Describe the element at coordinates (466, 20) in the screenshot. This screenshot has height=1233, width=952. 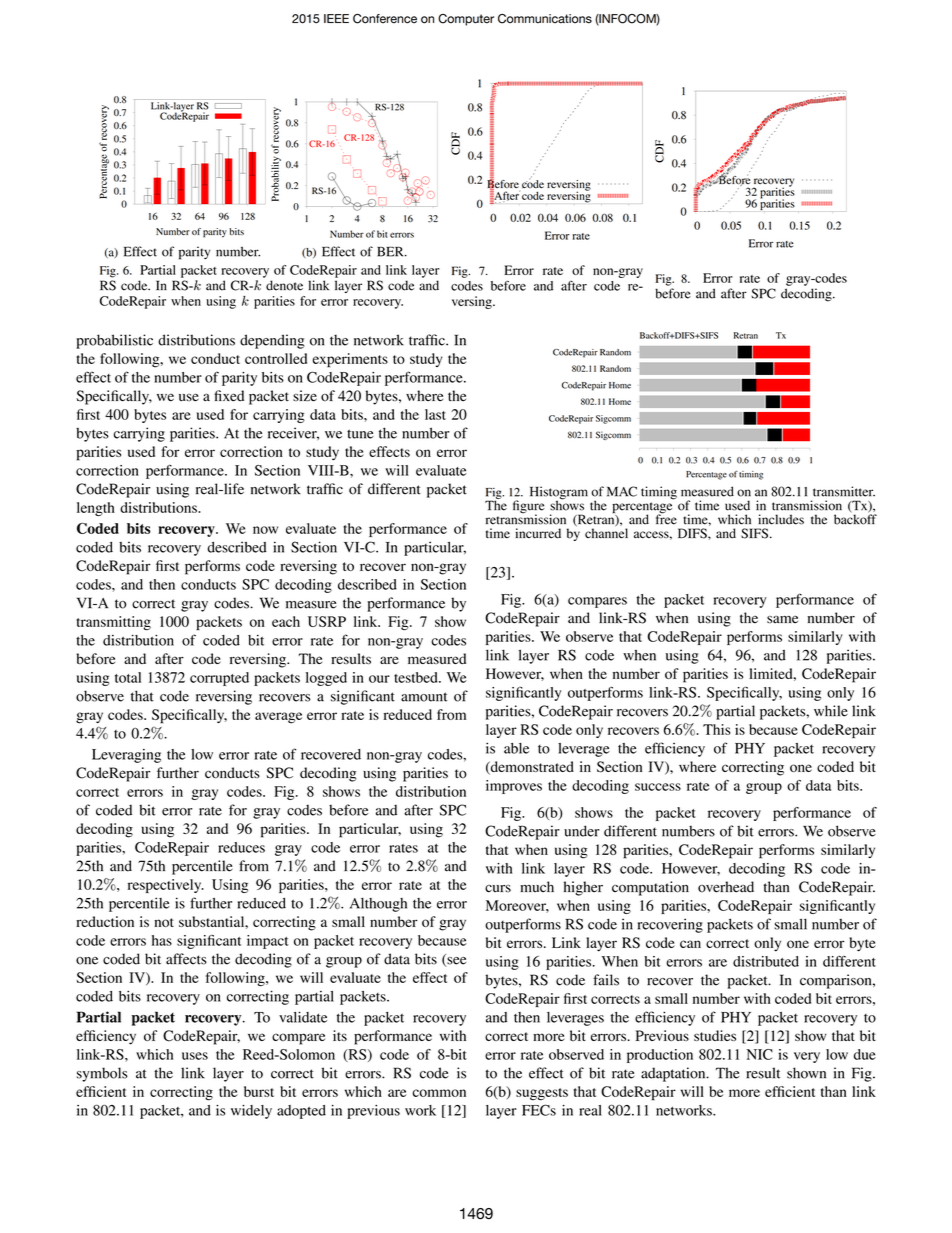
I see `Computer` at that location.
